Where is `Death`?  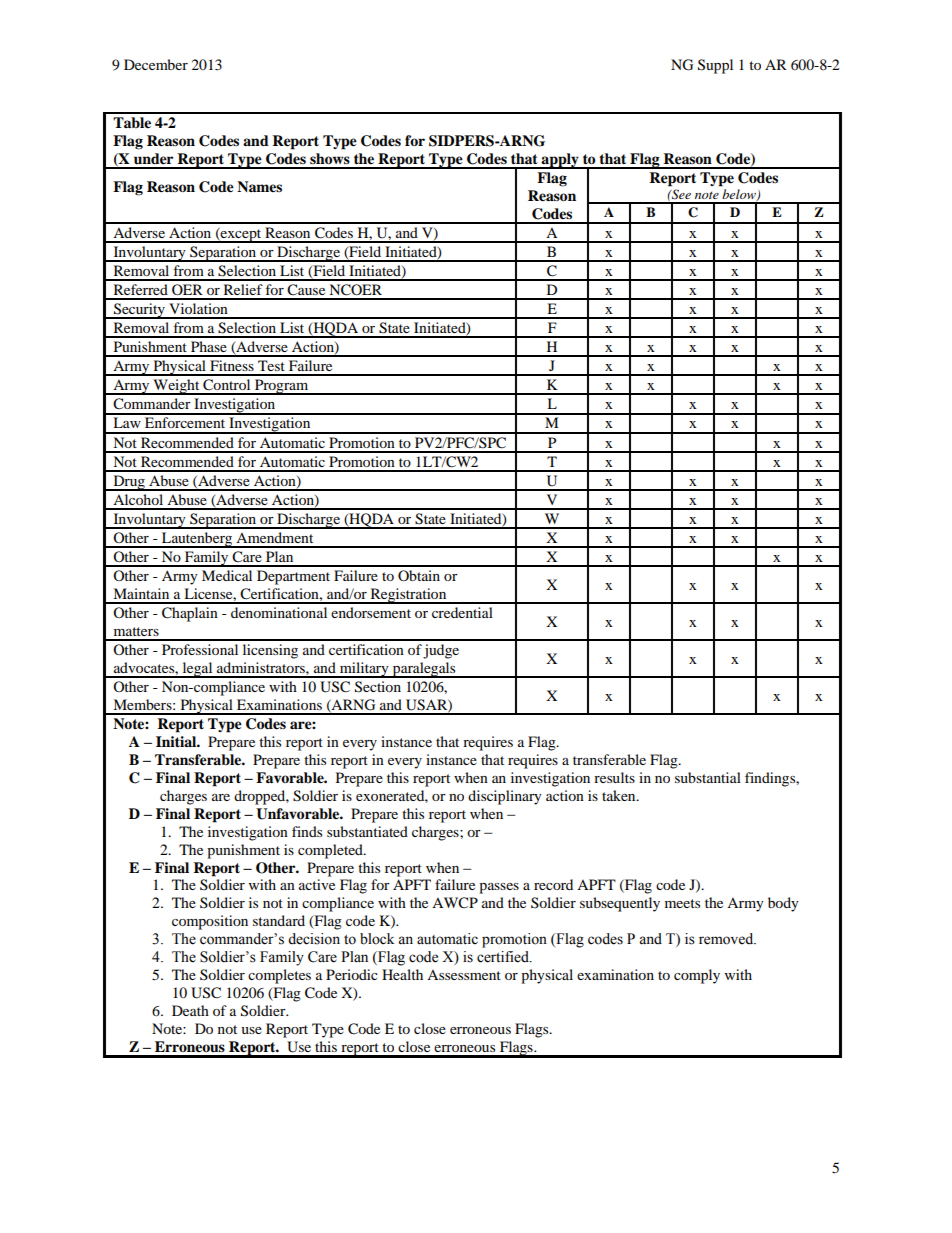 Death is located at coordinates (190, 1010).
